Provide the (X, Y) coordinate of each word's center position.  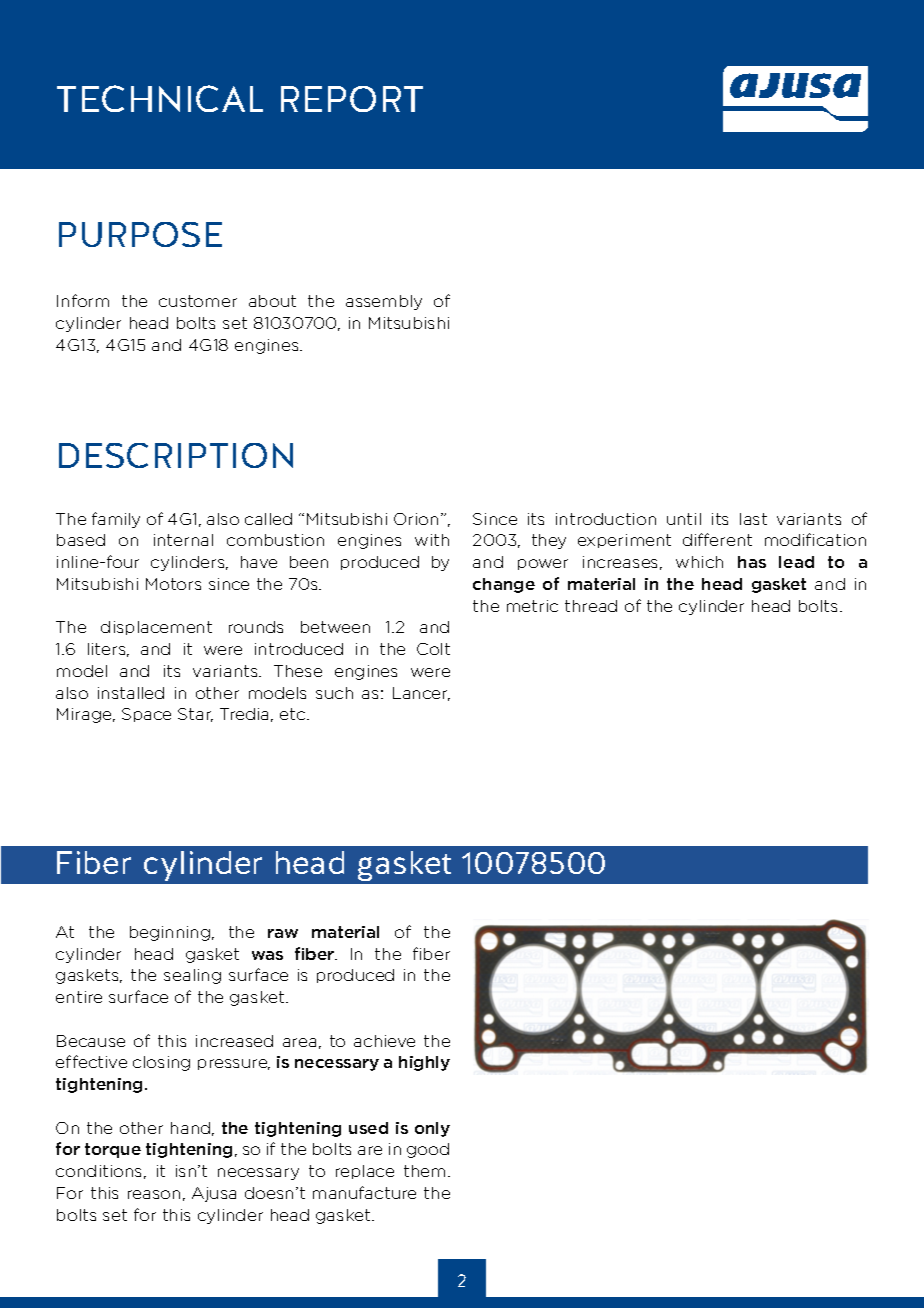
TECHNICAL (160, 98)
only (432, 1129)
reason (154, 1194)
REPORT (352, 99)
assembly (384, 302)
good (428, 1150)
